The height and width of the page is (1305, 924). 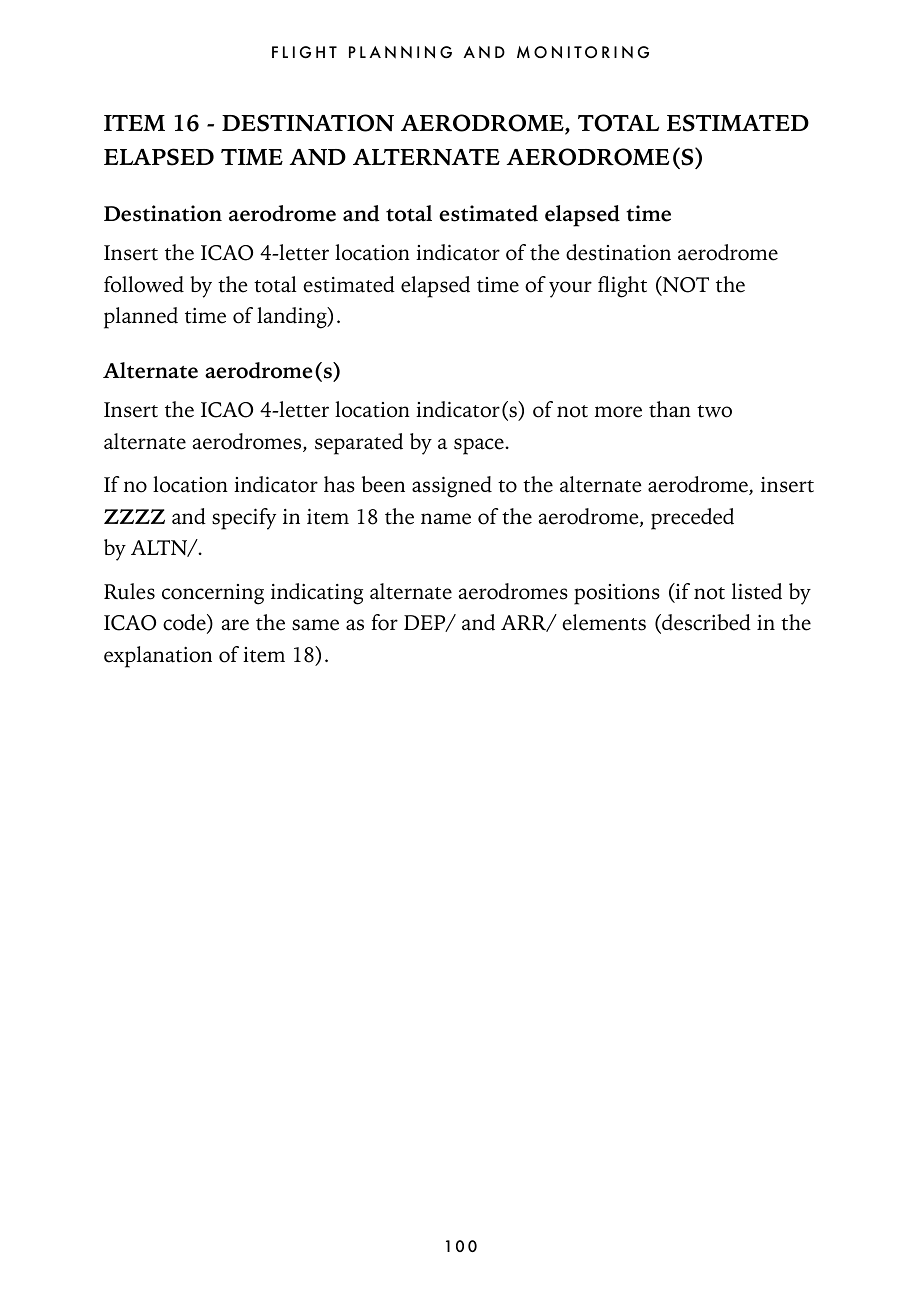 I want to click on separated, so click(x=359, y=444).
